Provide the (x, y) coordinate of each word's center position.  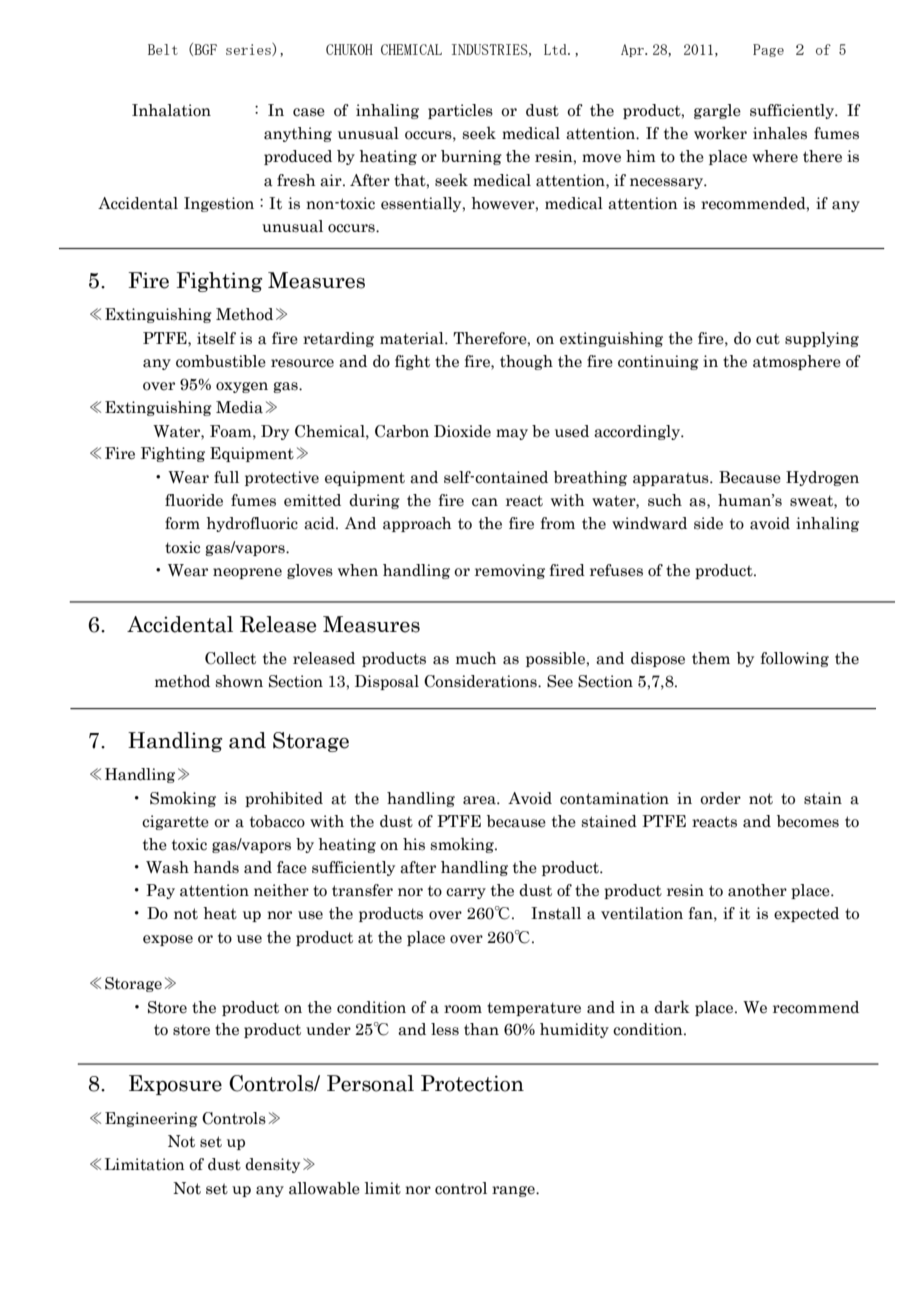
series (249, 49)
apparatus (672, 479)
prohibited (284, 799)
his (414, 844)
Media (239, 407)
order (720, 798)
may (512, 434)
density (272, 1165)
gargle (717, 111)
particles (460, 111)
